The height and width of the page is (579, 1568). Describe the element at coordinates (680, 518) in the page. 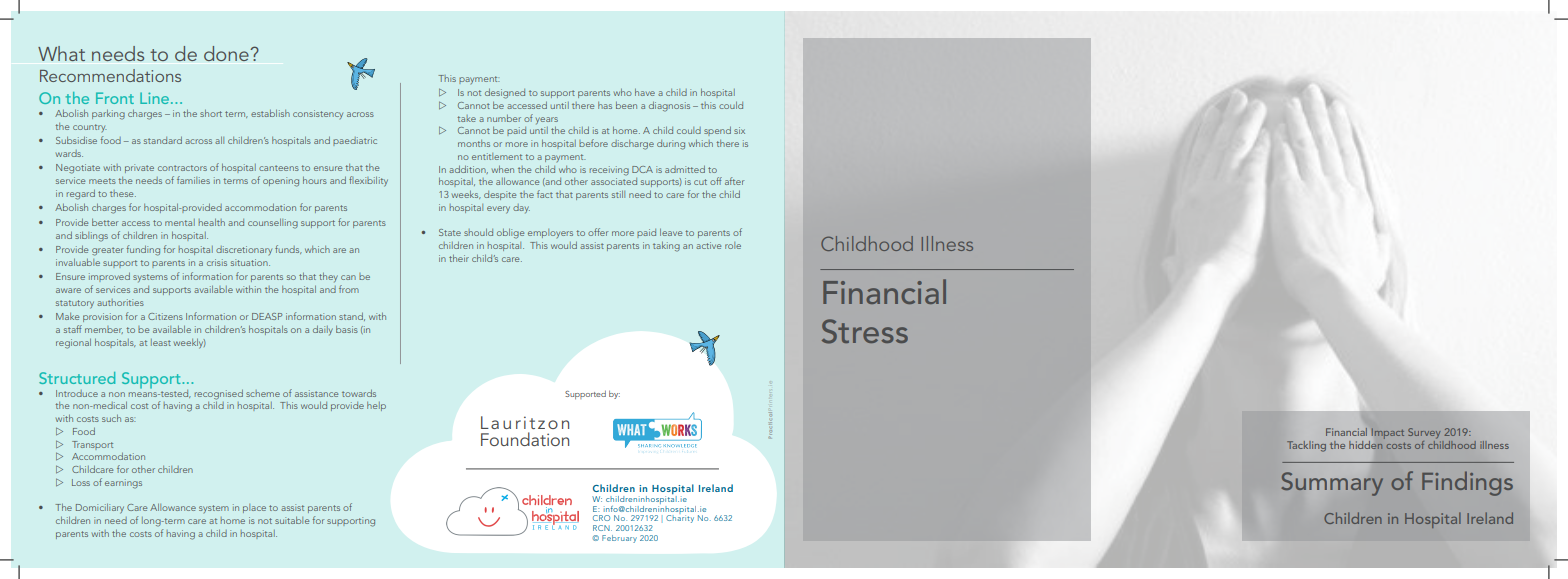

I see `Charity` at that location.
